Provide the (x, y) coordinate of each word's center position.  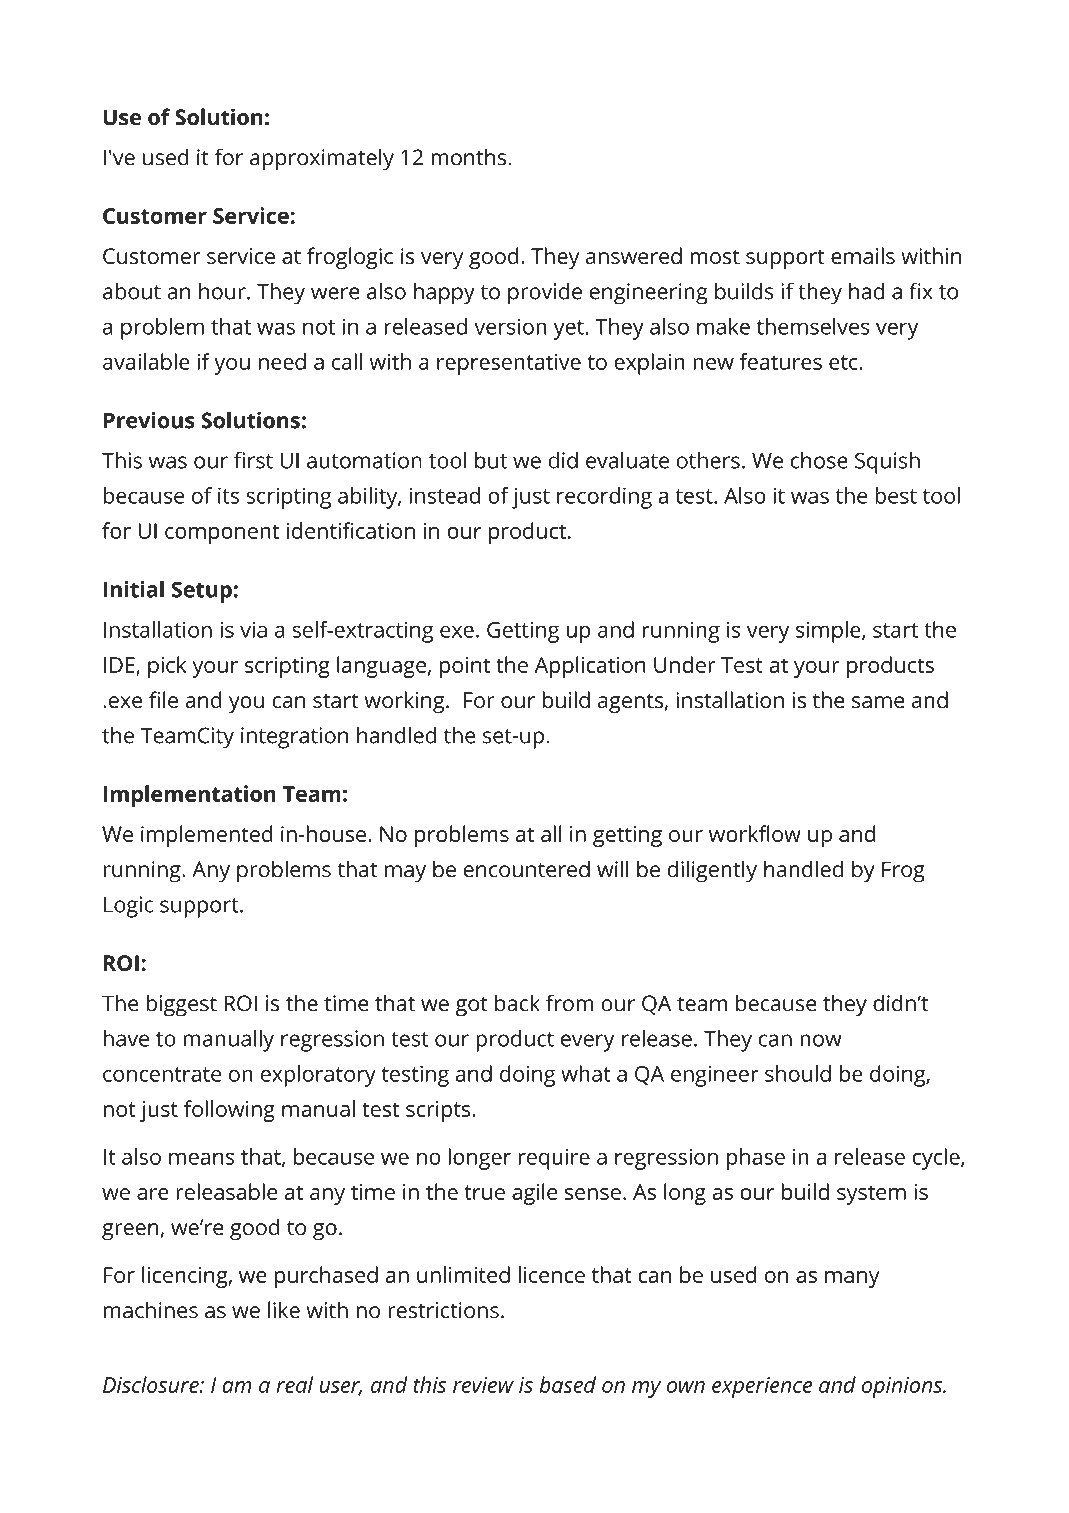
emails (863, 256)
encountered (526, 869)
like (284, 1310)
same (878, 702)
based (567, 1384)
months (470, 157)
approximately (322, 159)
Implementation (189, 796)
